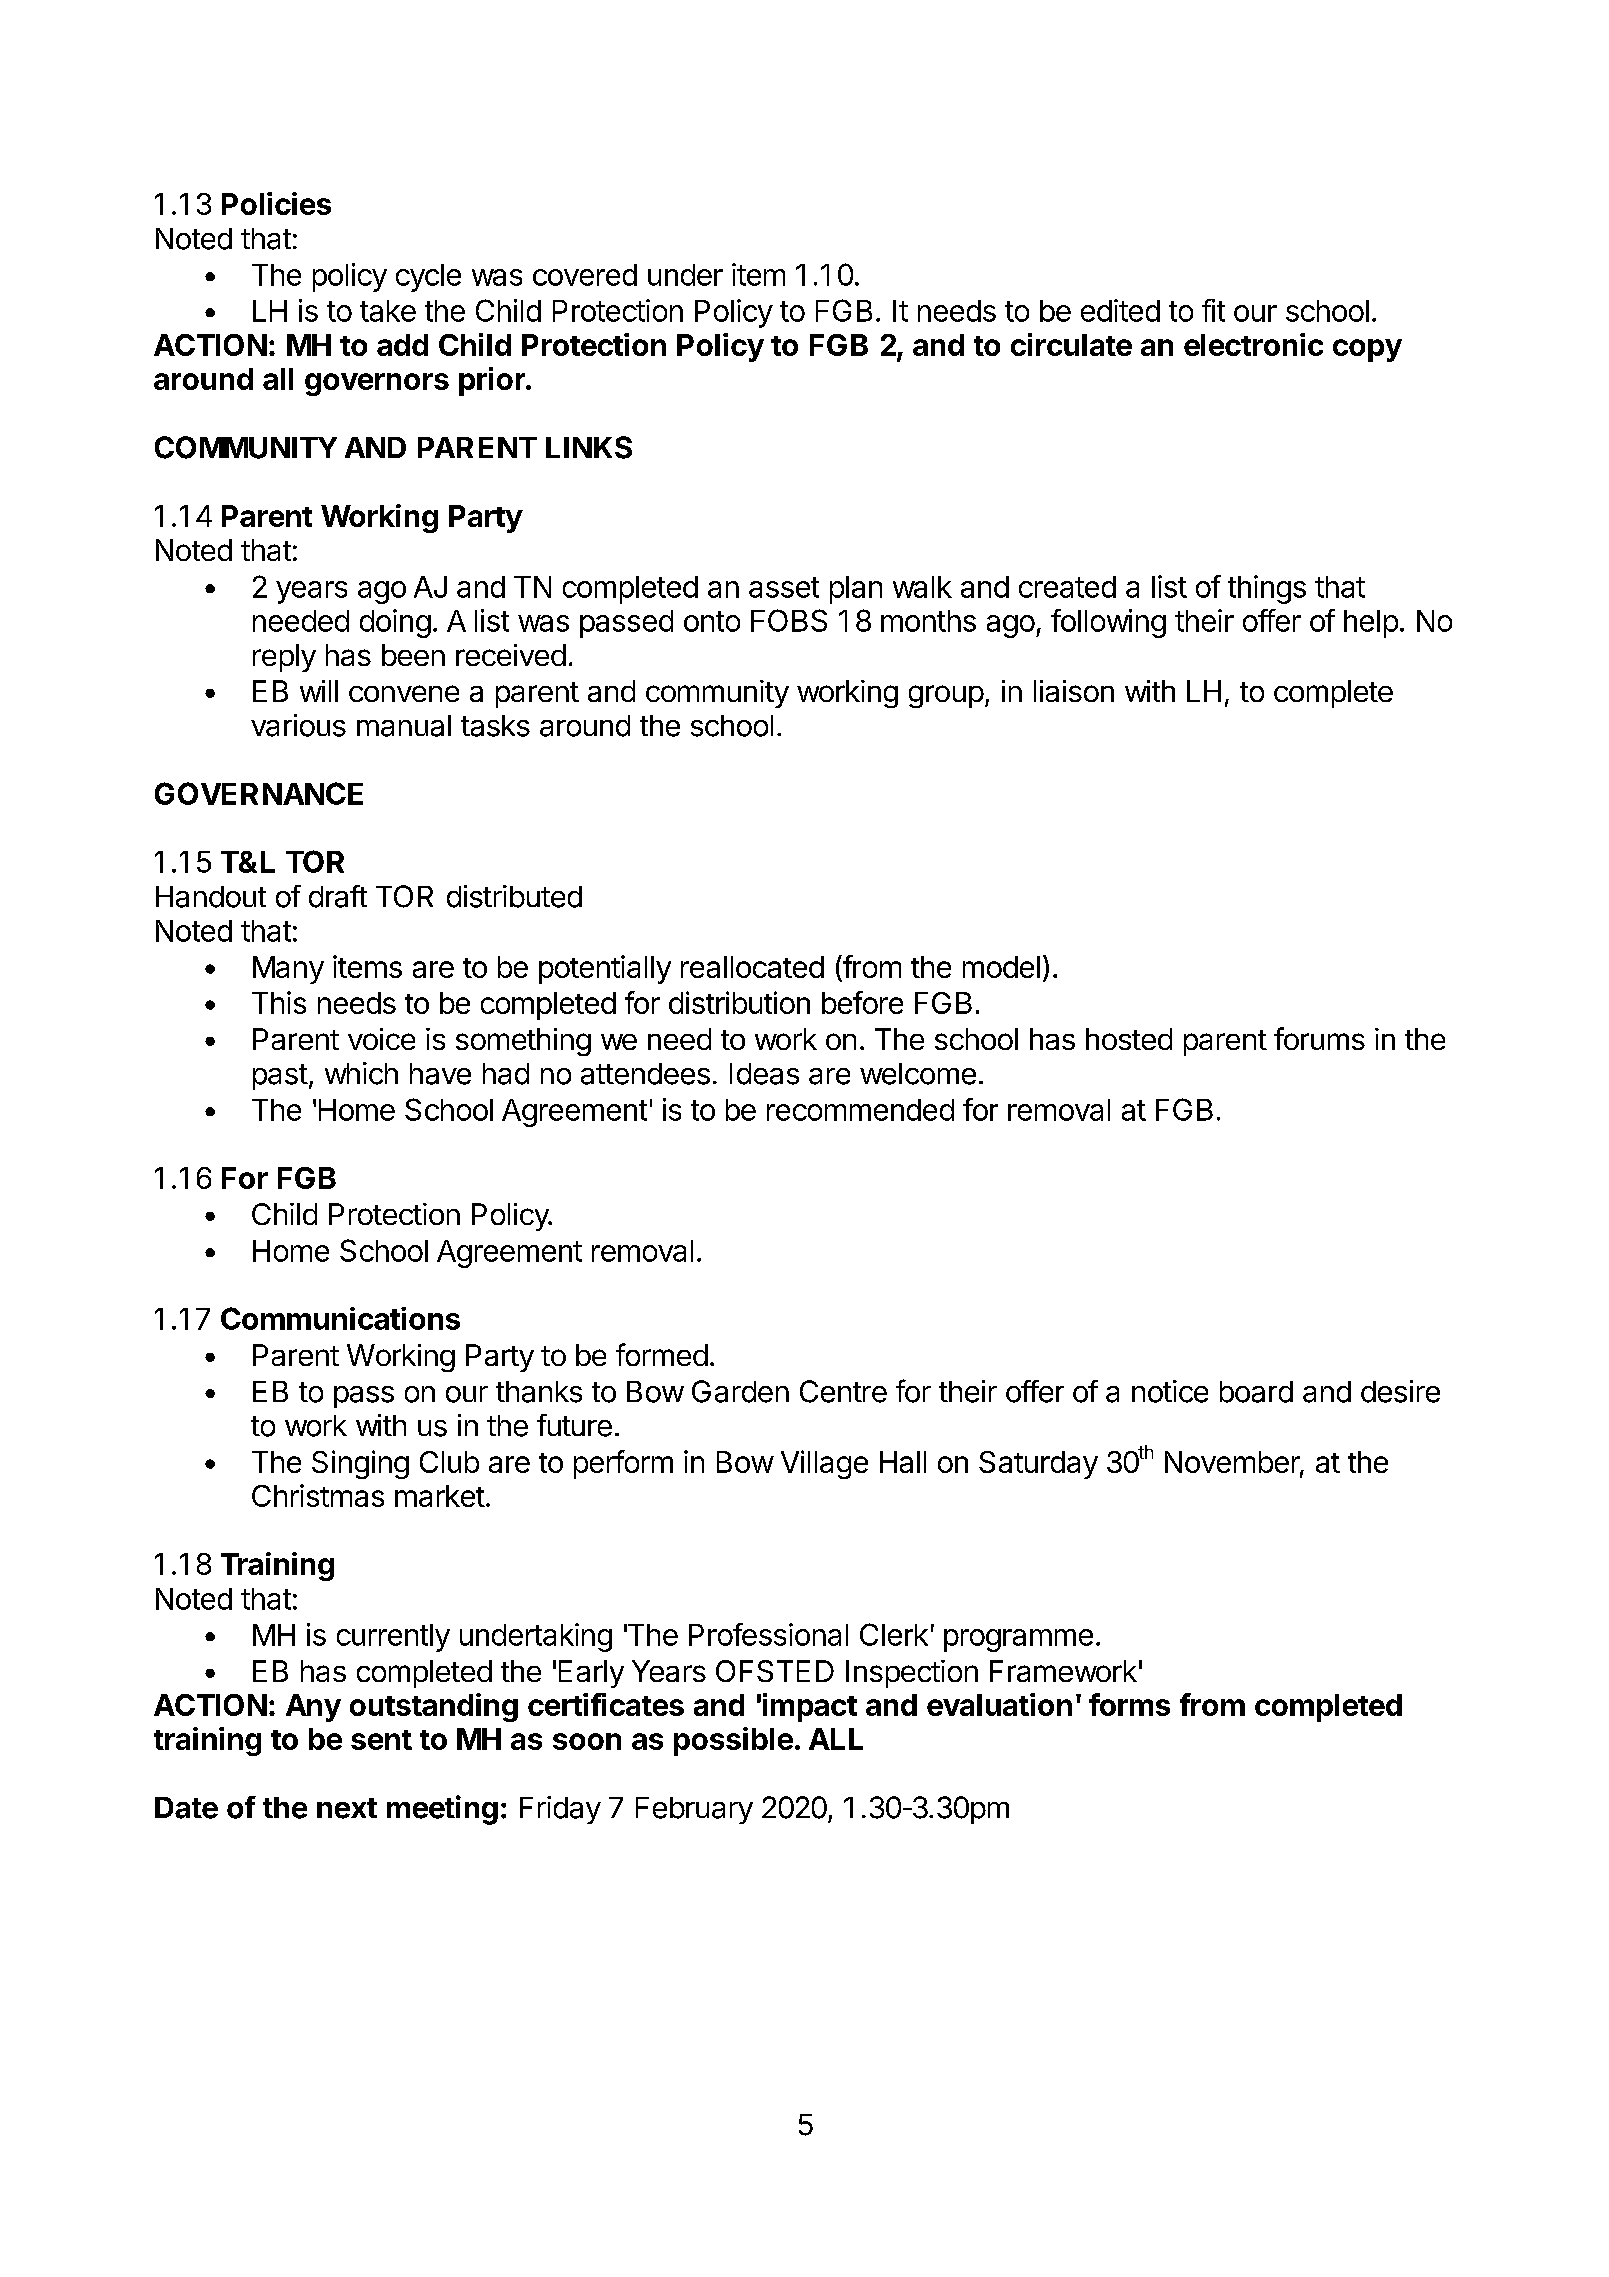 The image size is (1609, 2277). Describe the element at coordinates (340, 1318) in the screenshot. I see `Communications` at that location.
